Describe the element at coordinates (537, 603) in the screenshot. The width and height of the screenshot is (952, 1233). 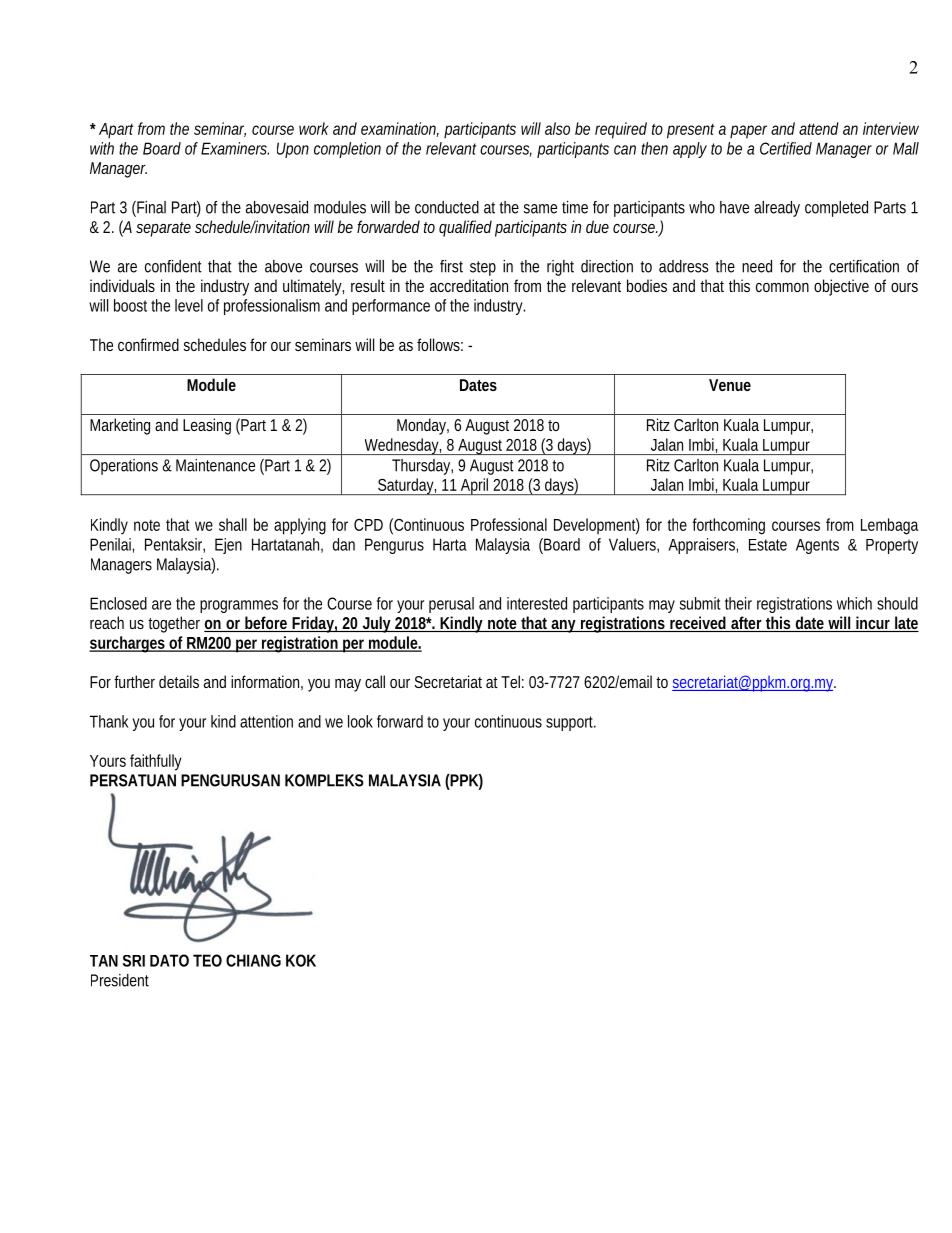
I see `interested` at that location.
